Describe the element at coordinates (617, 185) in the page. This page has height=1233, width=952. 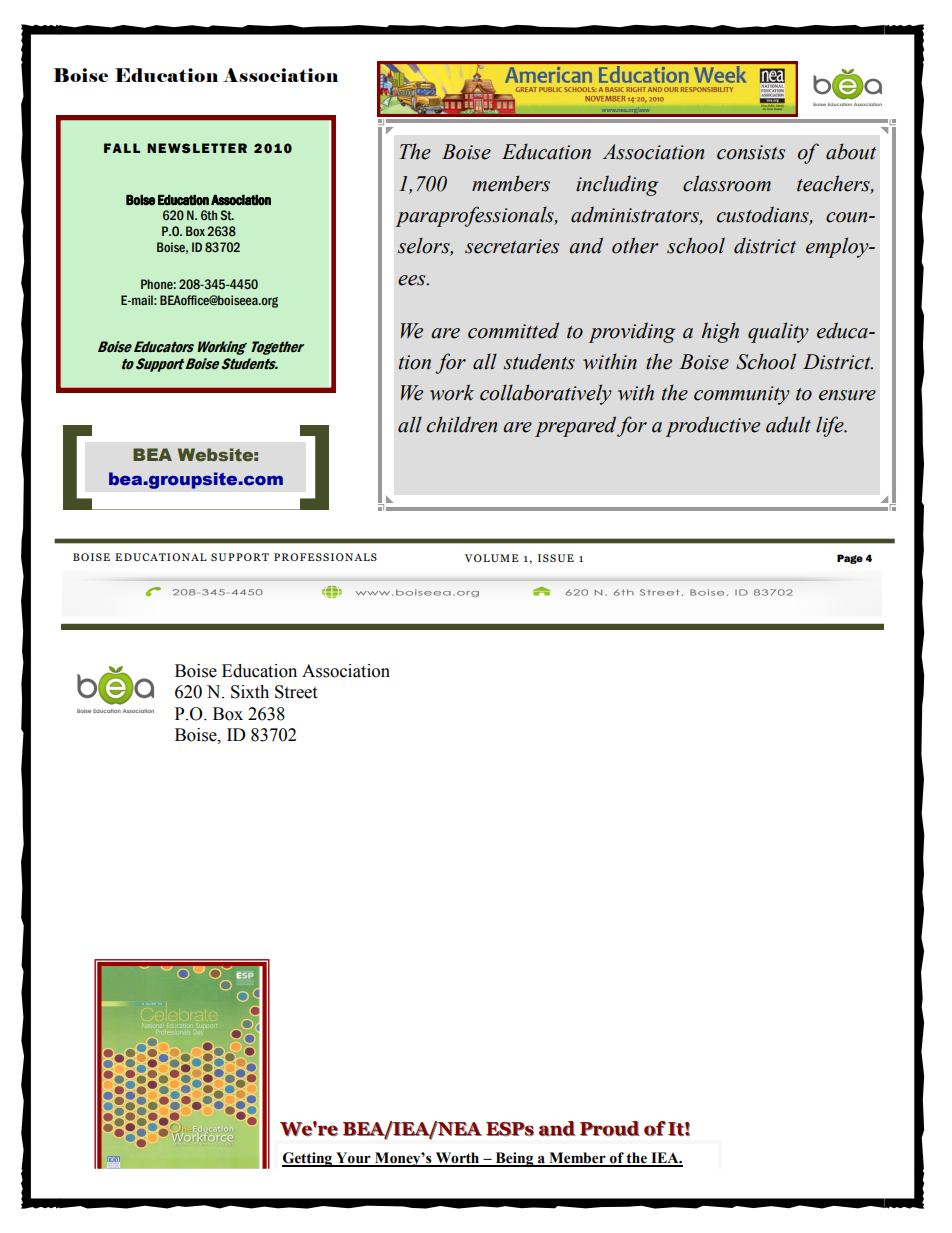
I see `including` at that location.
